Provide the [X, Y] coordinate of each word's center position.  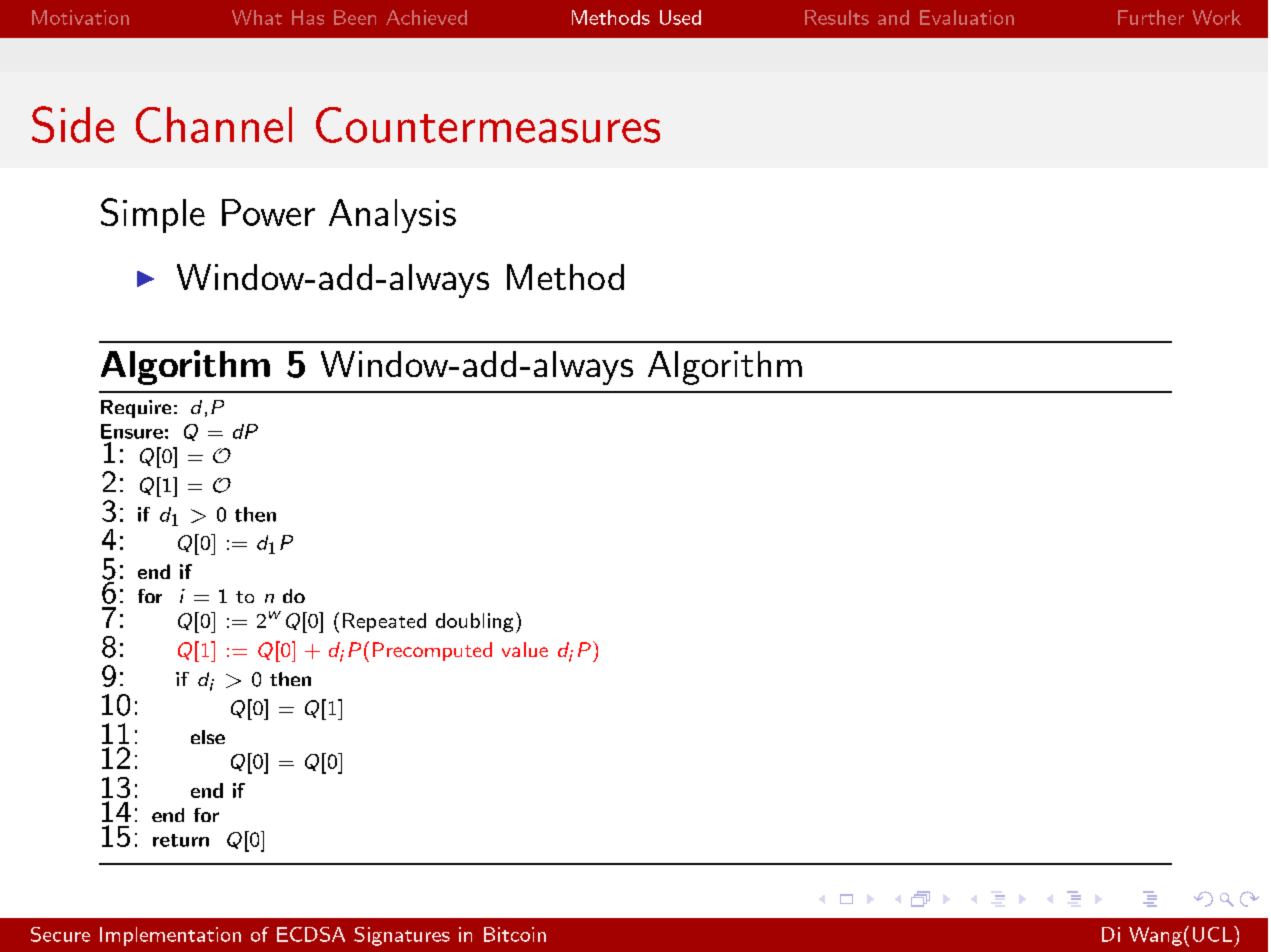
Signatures [402, 936]
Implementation [170, 936]
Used [680, 17]
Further [1151, 17]
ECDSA [311, 934]
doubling [474, 622]
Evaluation [967, 17]
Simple [153, 215]
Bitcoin [515, 934]
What [257, 17]
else [208, 737]
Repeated [384, 622]
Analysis [392, 216]
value [525, 649]
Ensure [132, 431]
